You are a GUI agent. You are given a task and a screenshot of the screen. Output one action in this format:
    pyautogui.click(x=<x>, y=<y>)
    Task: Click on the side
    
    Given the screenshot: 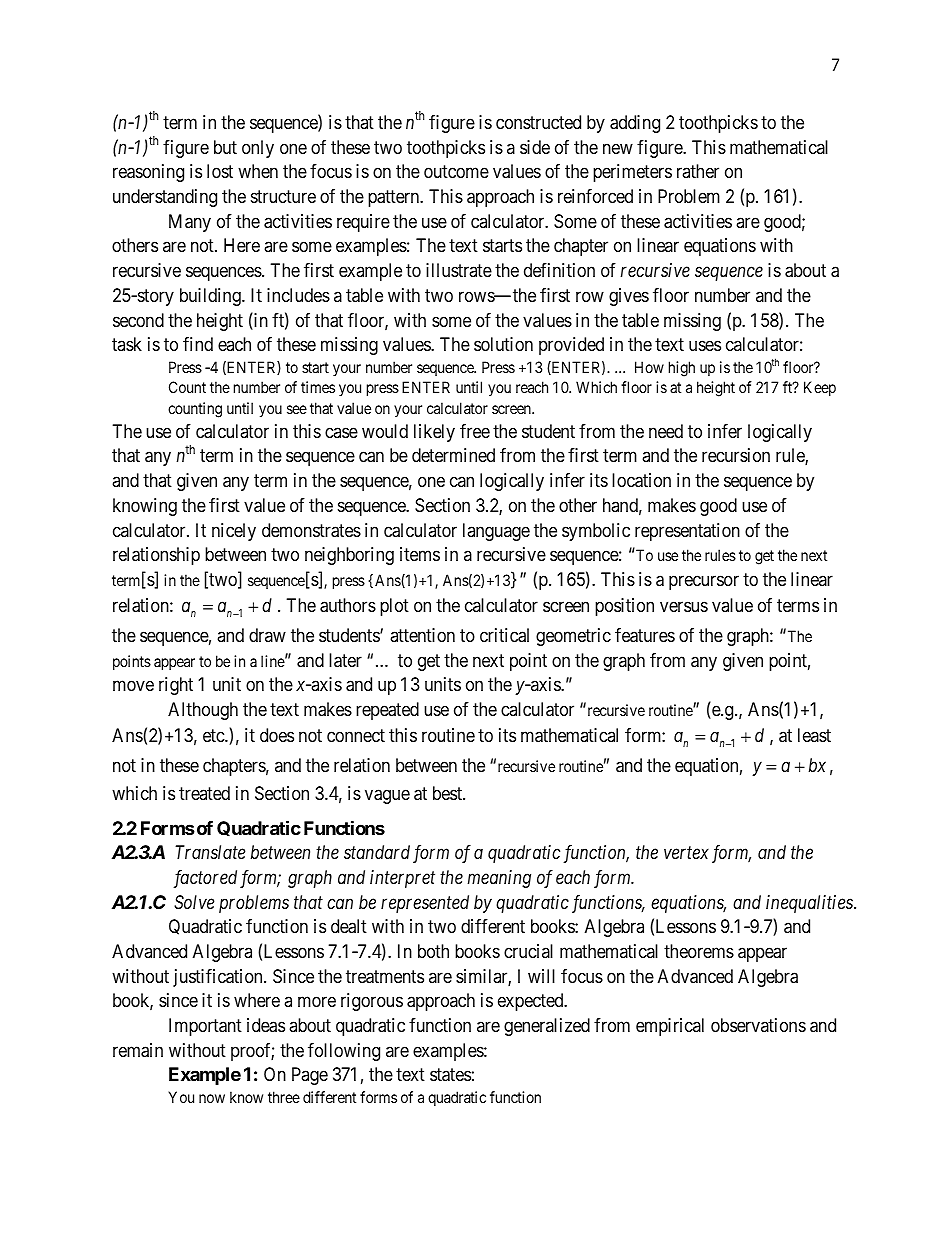 What is the action you would take?
    pyautogui.click(x=535, y=147)
